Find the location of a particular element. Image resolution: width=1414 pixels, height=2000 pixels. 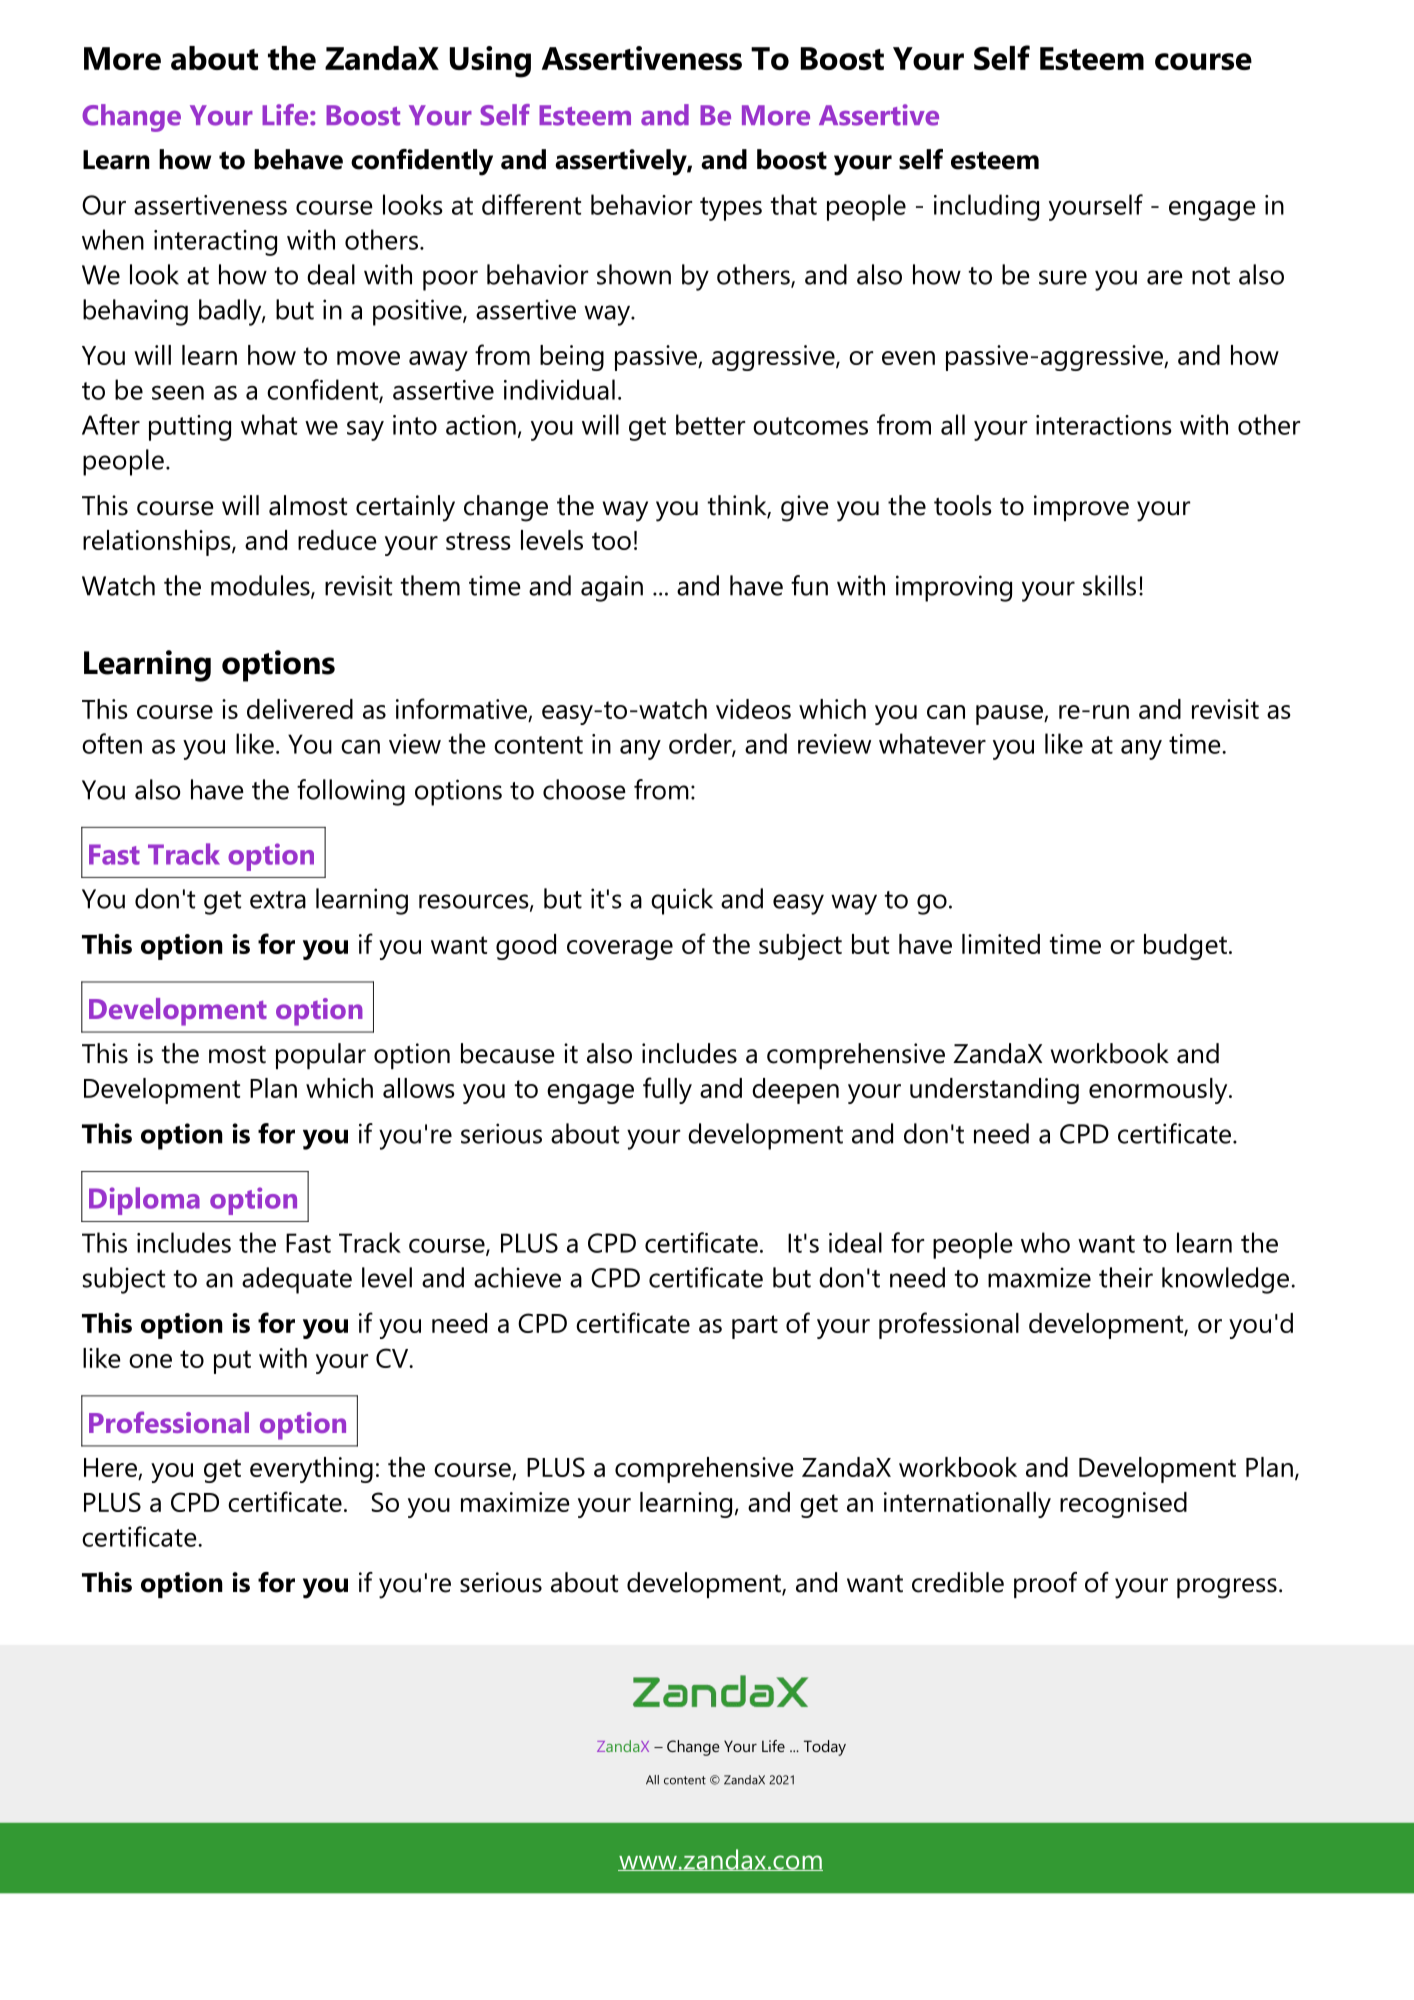

proof is located at coordinates (1045, 1585).
